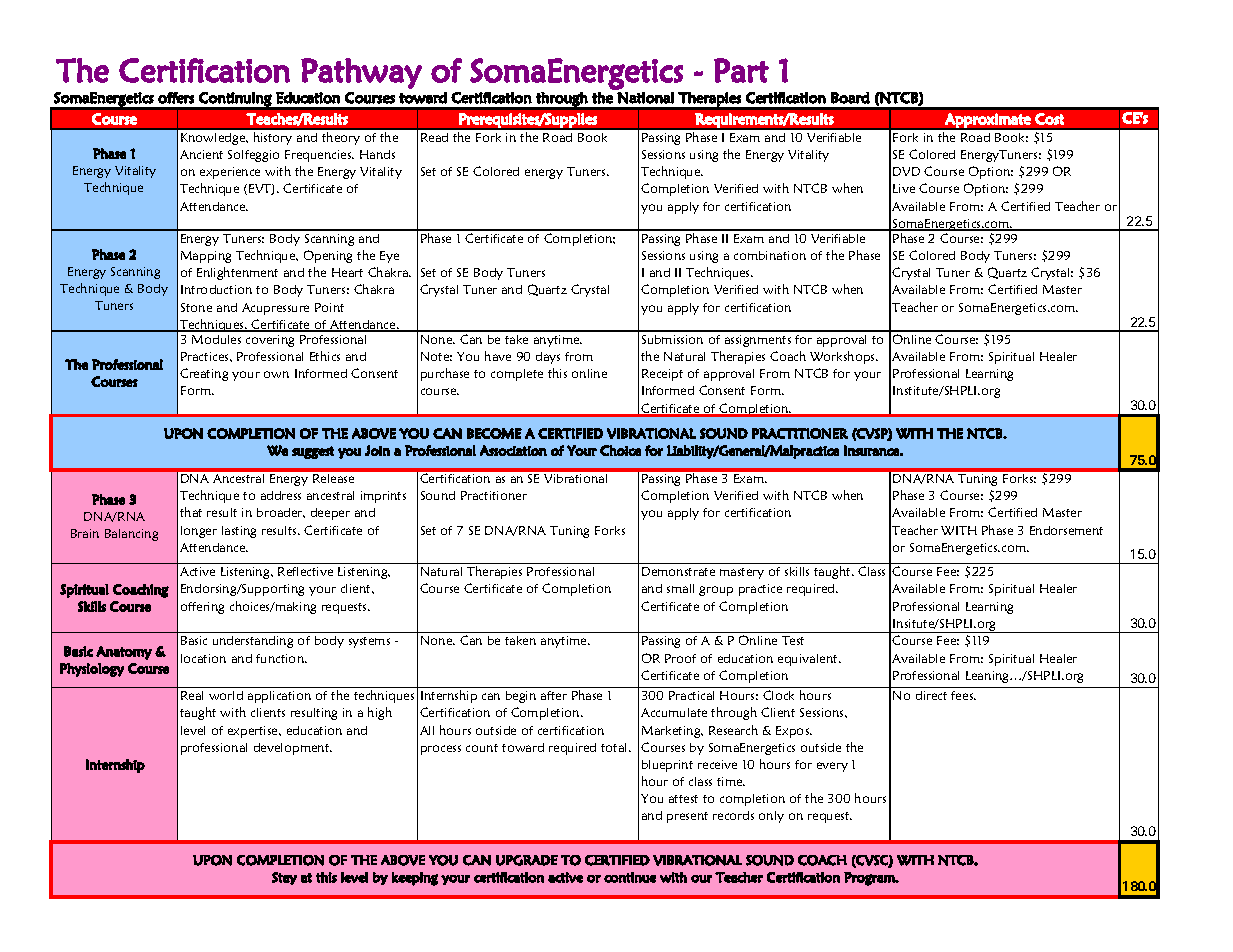  I want to click on only, so click(771, 817).
